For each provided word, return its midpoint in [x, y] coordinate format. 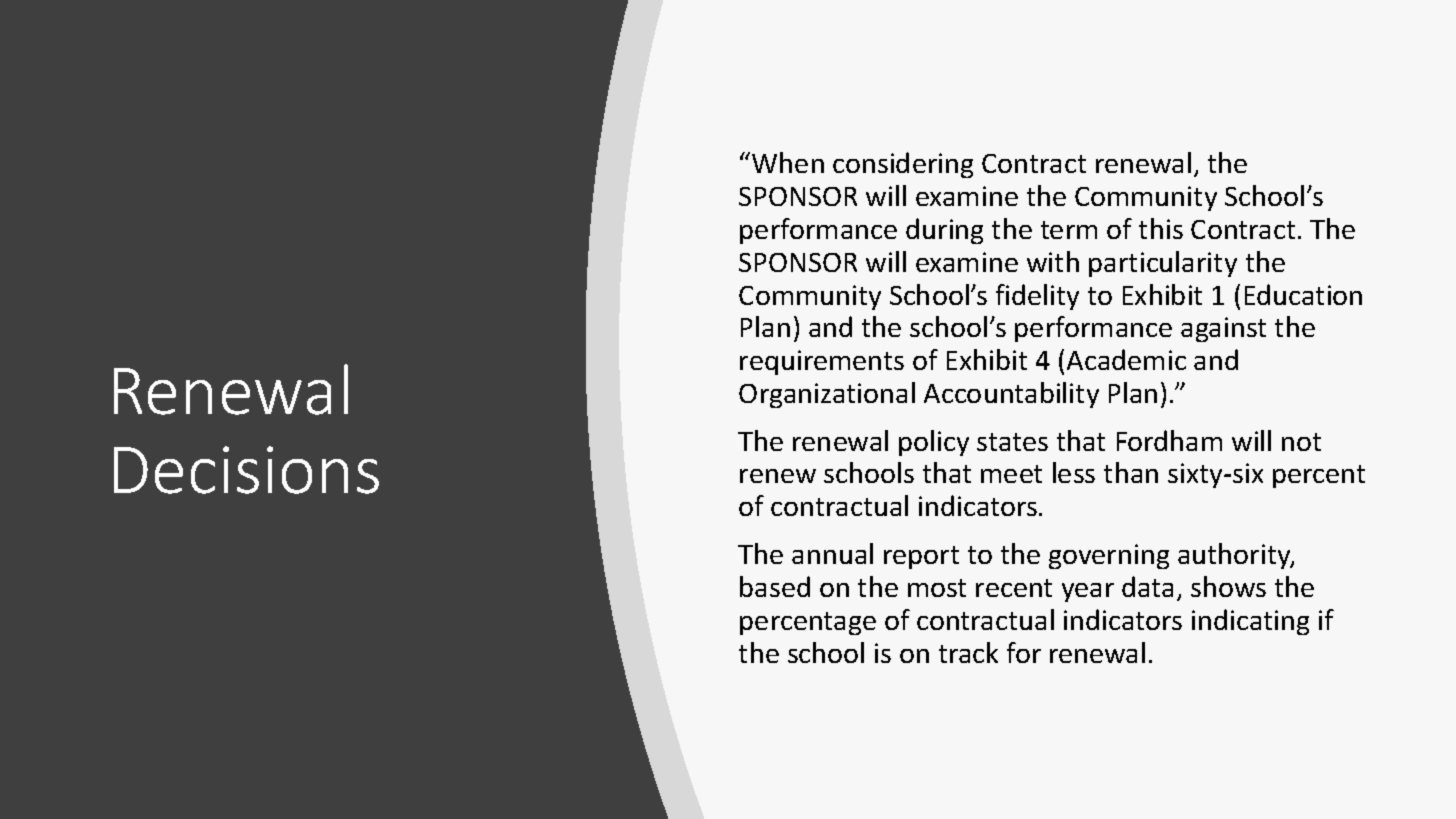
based [775, 586]
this [1161, 228]
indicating [1250, 622]
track [968, 652]
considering [903, 165]
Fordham [1169, 440]
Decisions [246, 470]
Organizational [827, 395]
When [788, 162]
